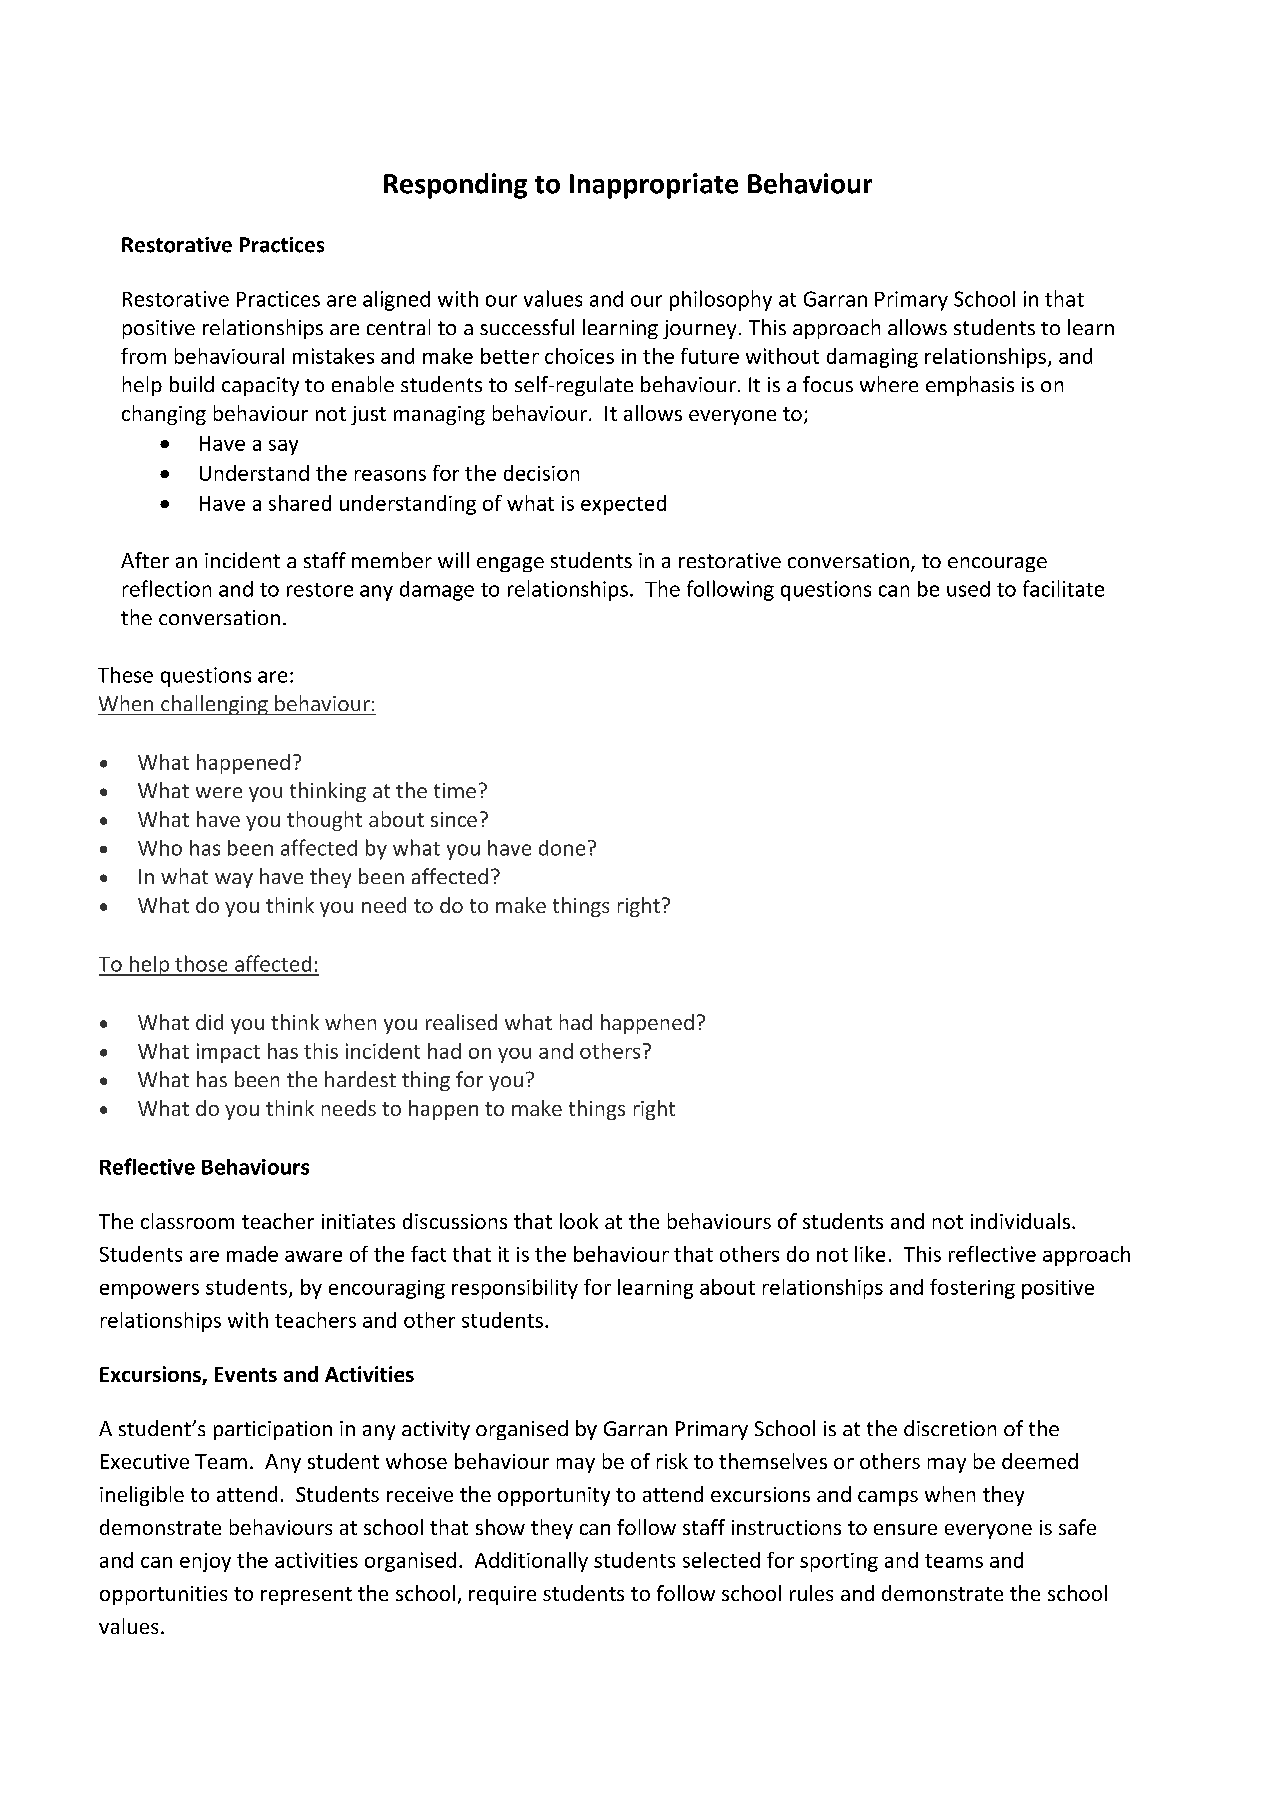 The width and height of the page is (1270, 1796). Describe the element at coordinates (531, 1562) in the page. I see `Additionally` at that location.
